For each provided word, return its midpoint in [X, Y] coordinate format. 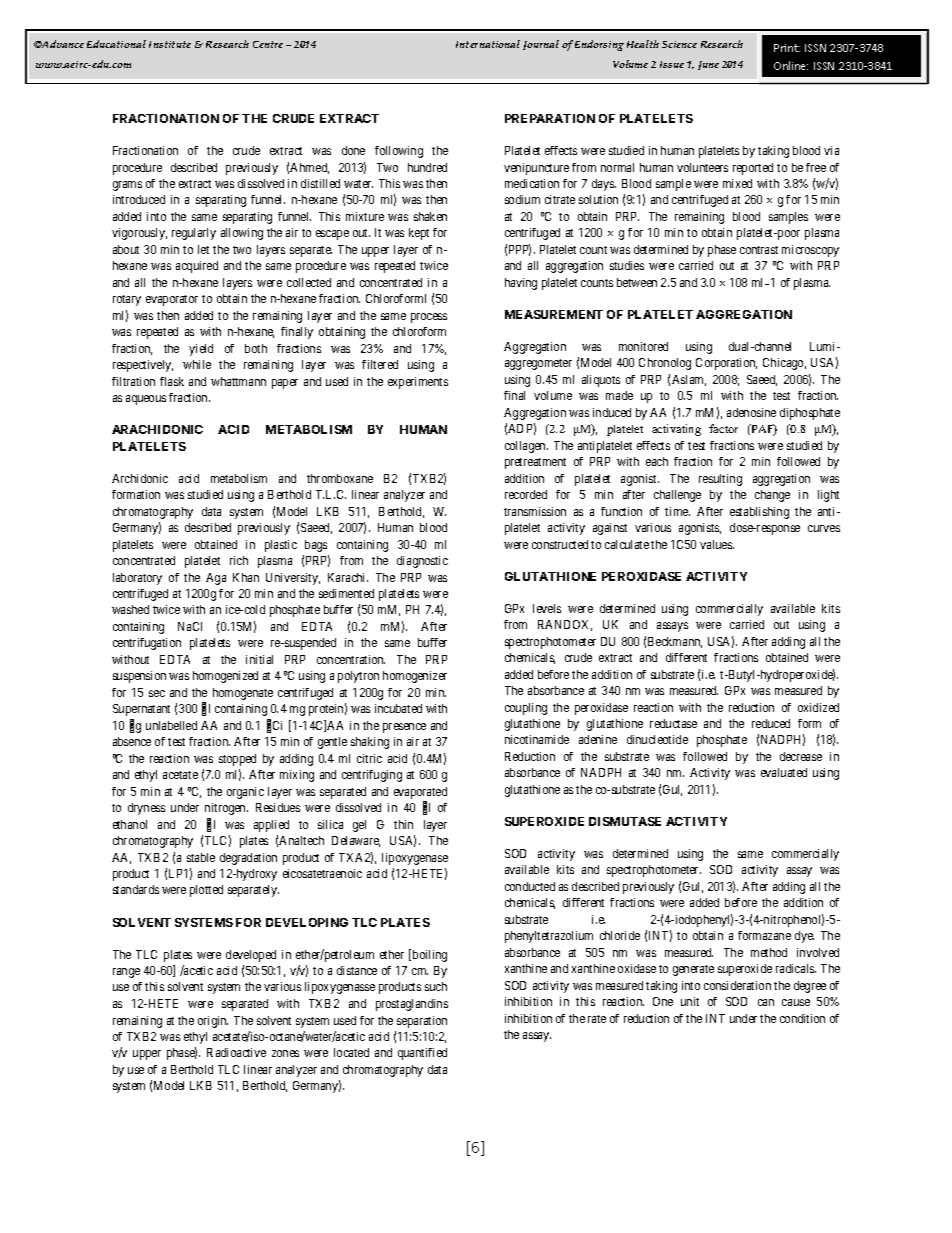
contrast [759, 250]
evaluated [784, 772]
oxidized [818, 707]
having [521, 284]
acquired [197, 267]
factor [723, 428]
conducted [530, 886]
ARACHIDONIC [157, 429]
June [708, 65]
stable [201, 857]
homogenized [225, 677]
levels [547, 608]
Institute [170, 44]
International [488, 44]
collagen [526, 447]
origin [213, 1022]
